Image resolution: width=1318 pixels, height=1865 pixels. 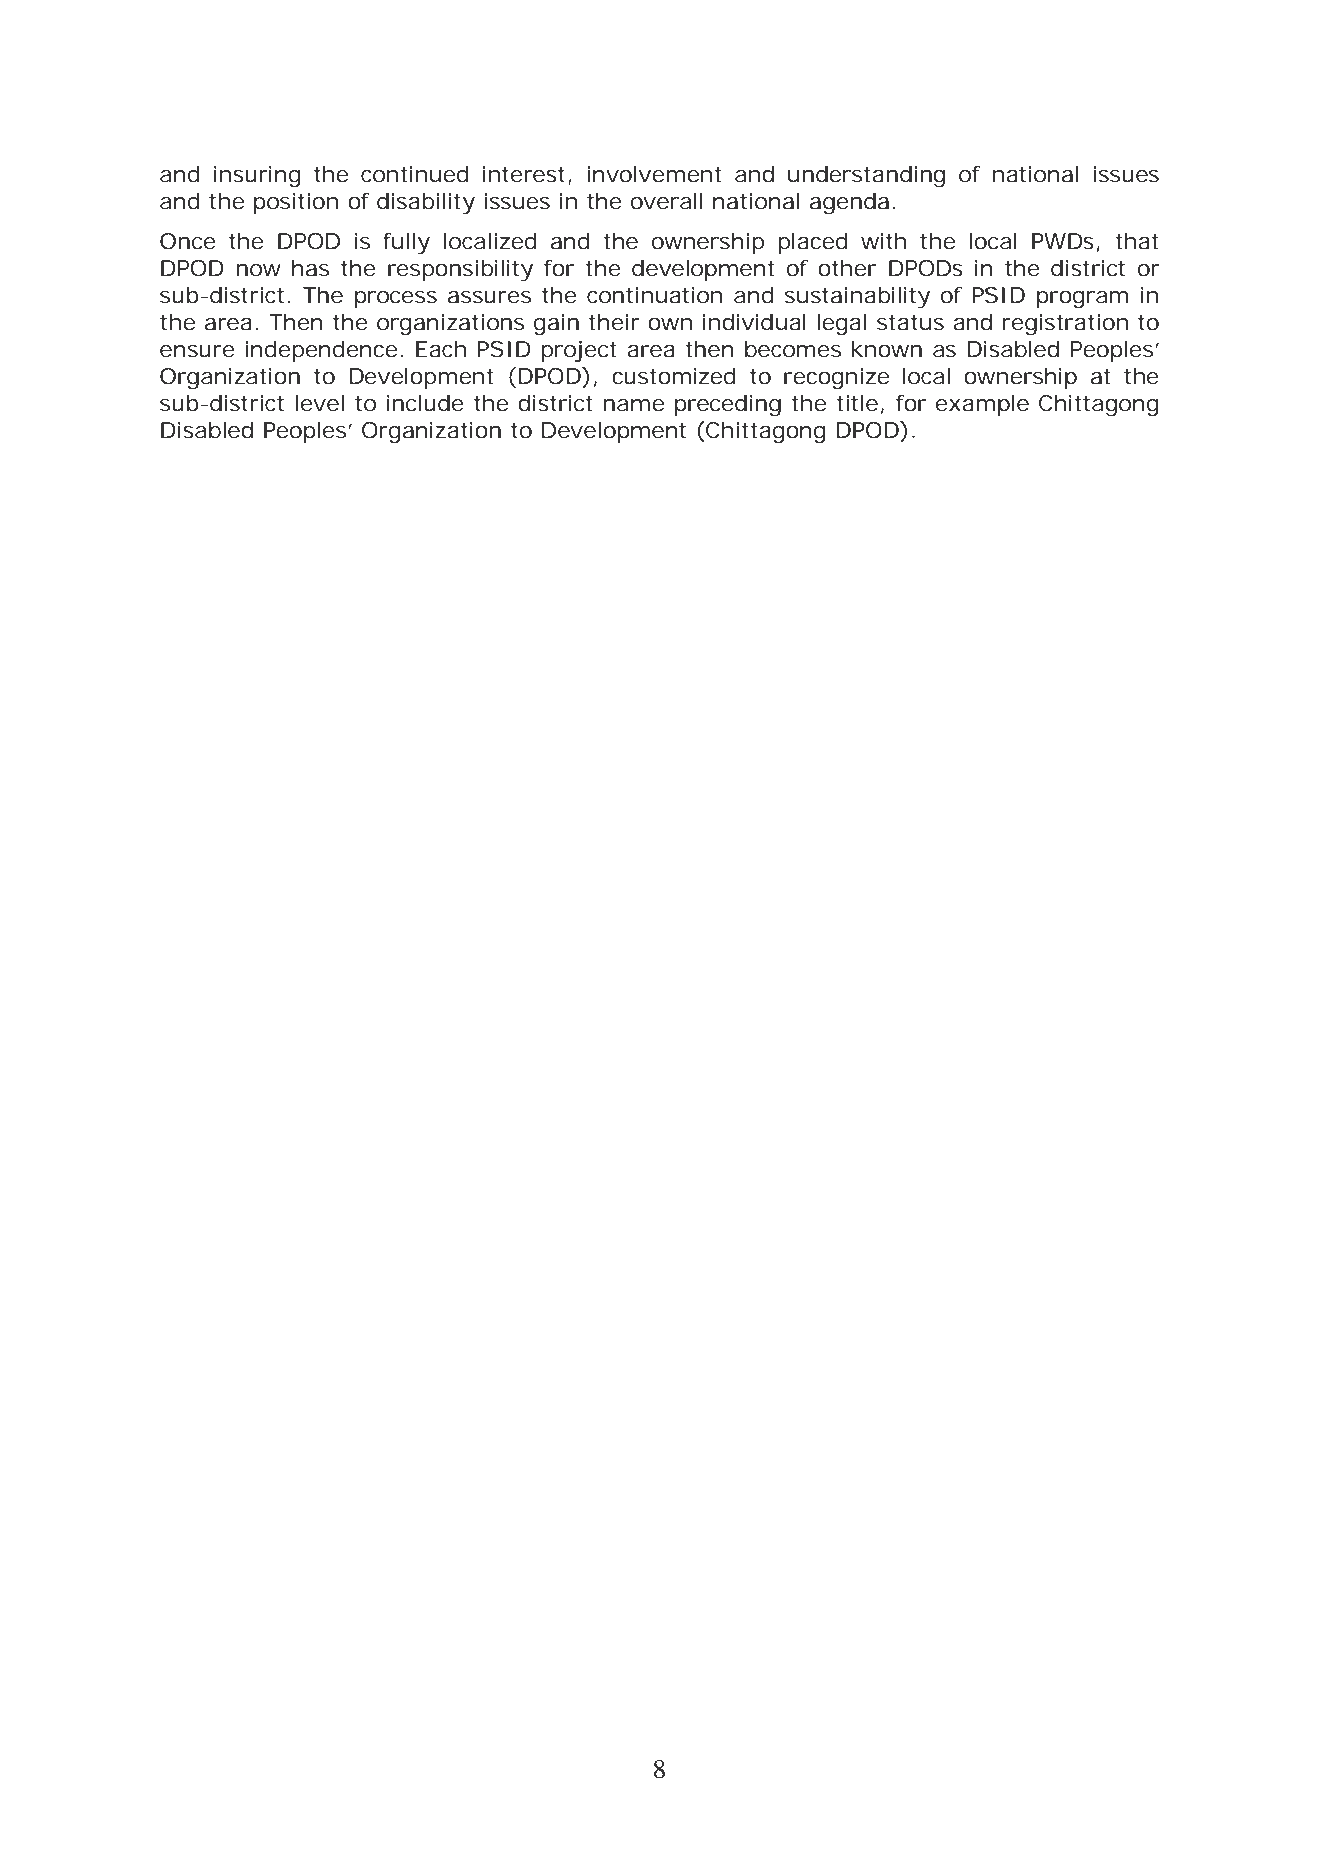 What do you see at coordinates (633, 405) in the image?
I see `name` at bounding box center [633, 405].
